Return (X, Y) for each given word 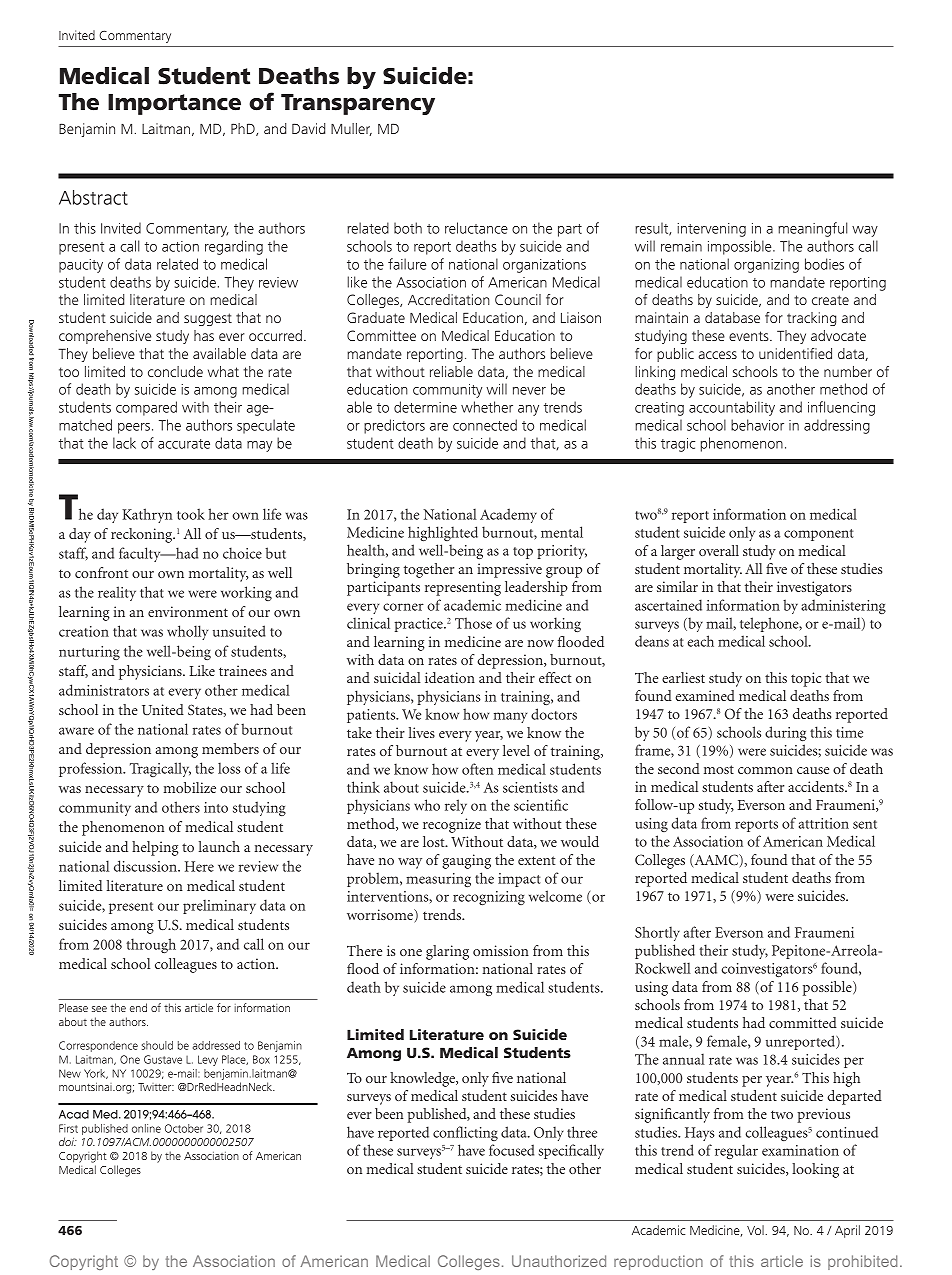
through (151, 945)
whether (487, 407)
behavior (757, 425)
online (146, 1128)
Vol (756, 1230)
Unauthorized (559, 1261)
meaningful (812, 229)
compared (146, 408)
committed (803, 1022)
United (163, 709)
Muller (351, 129)
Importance (174, 104)
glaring (447, 952)
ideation (450, 677)
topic (806, 679)
